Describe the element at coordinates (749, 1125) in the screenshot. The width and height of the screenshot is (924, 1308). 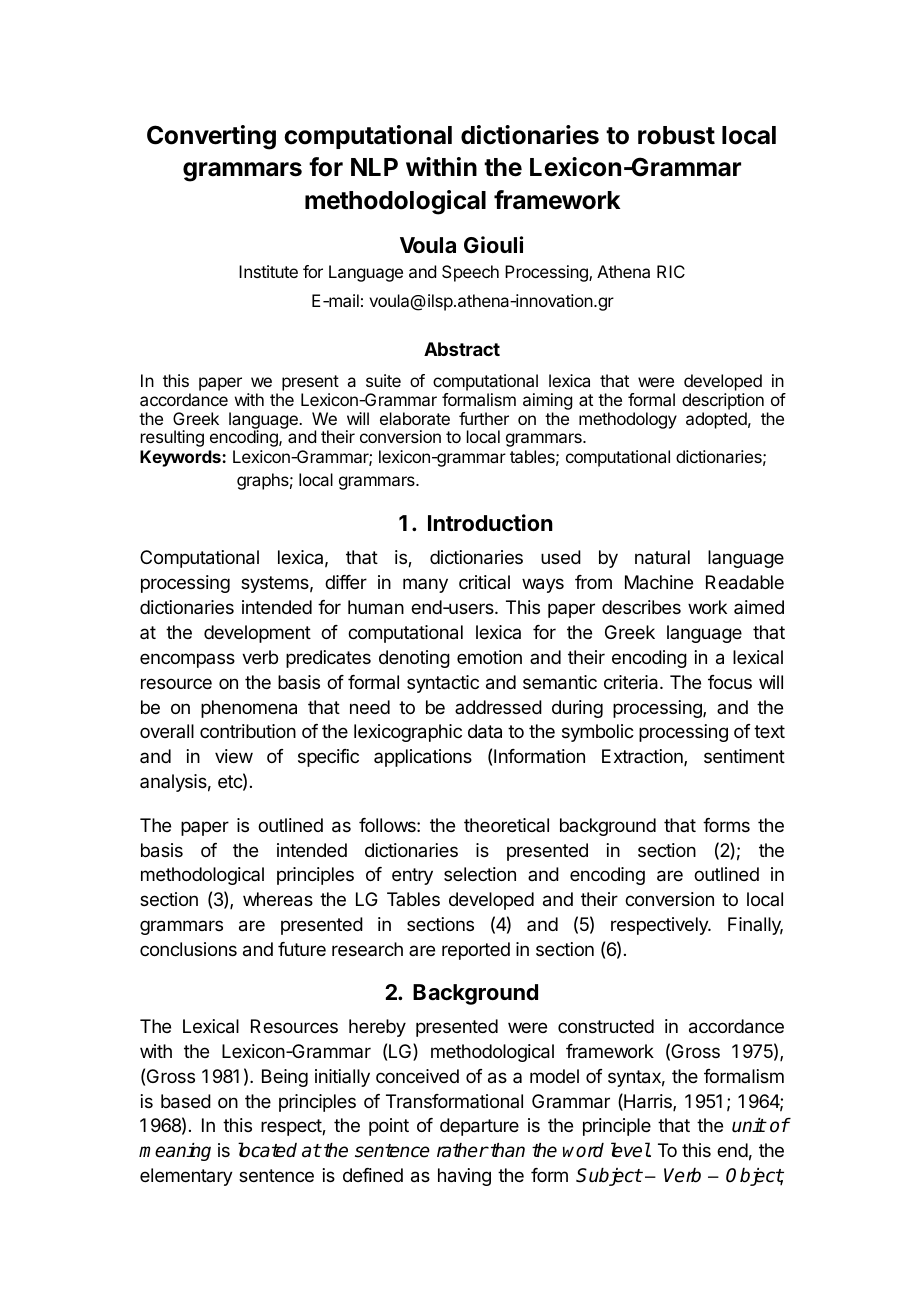
I see `unit` at that location.
